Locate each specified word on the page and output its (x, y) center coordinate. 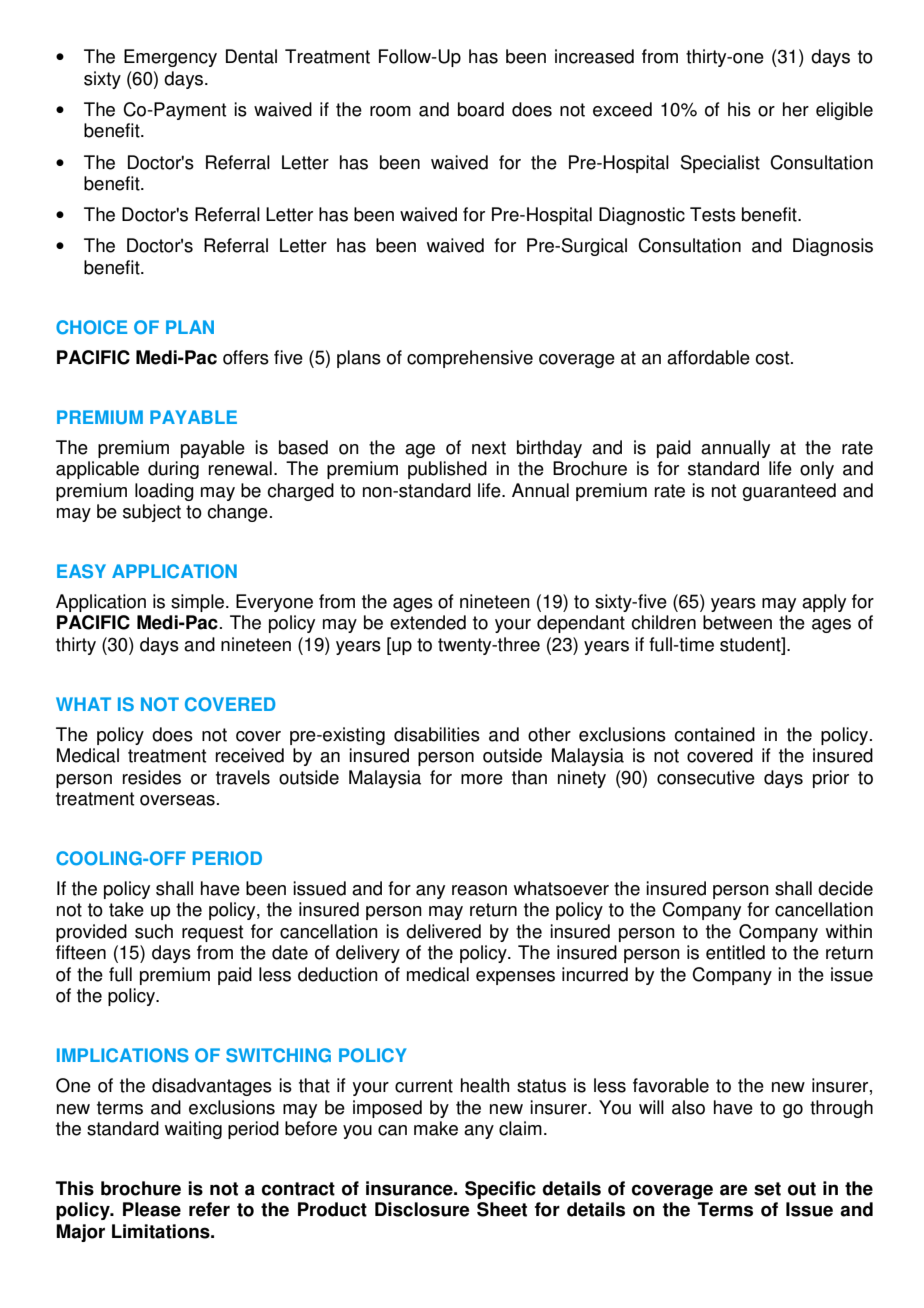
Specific (500, 1190)
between (737, 622)
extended (428, 622)
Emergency (170, 58)
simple (199, 603)
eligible (844, 111)
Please (152, 1209)
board (481, 109)
